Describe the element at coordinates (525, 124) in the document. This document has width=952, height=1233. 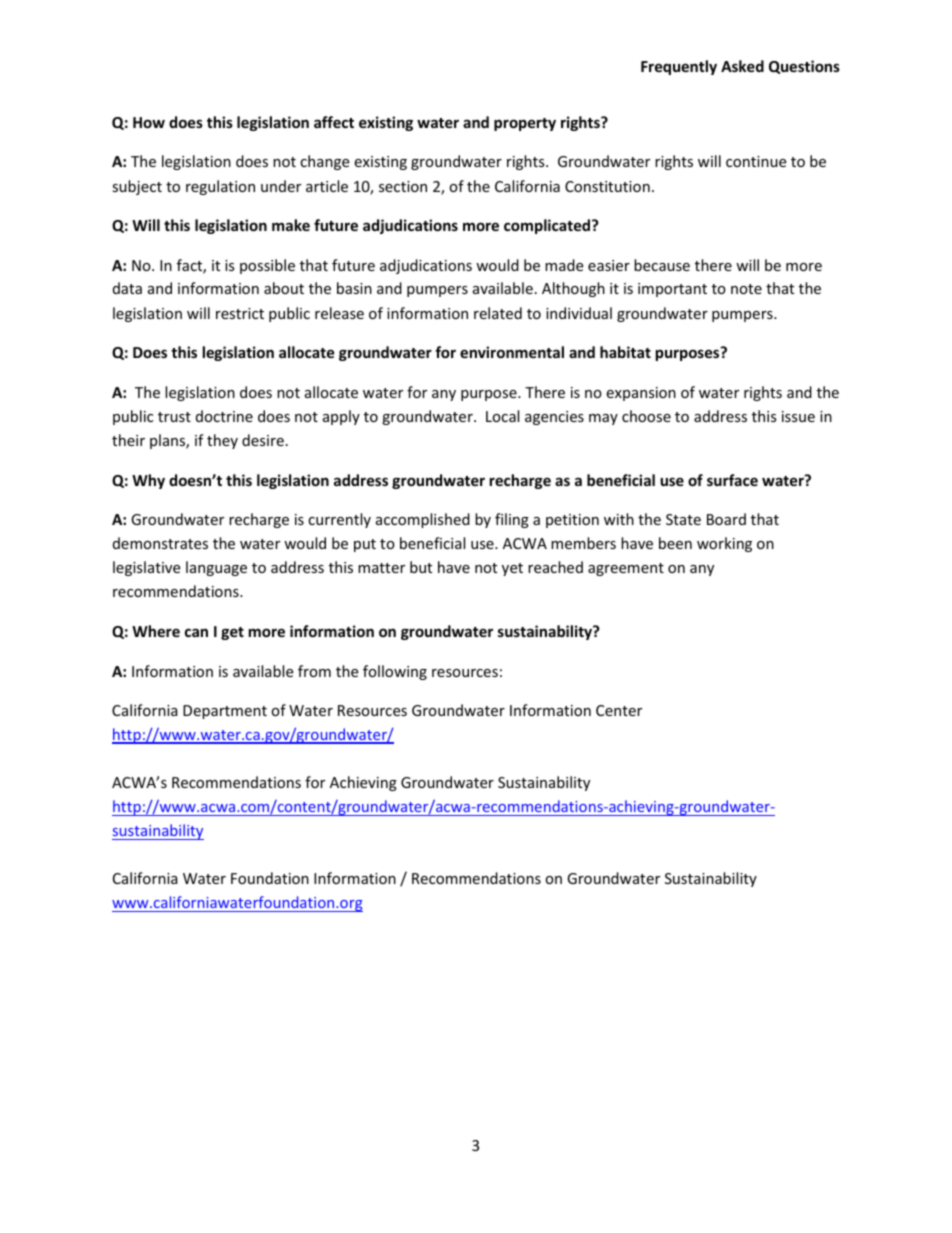
I see `property` at that location.
